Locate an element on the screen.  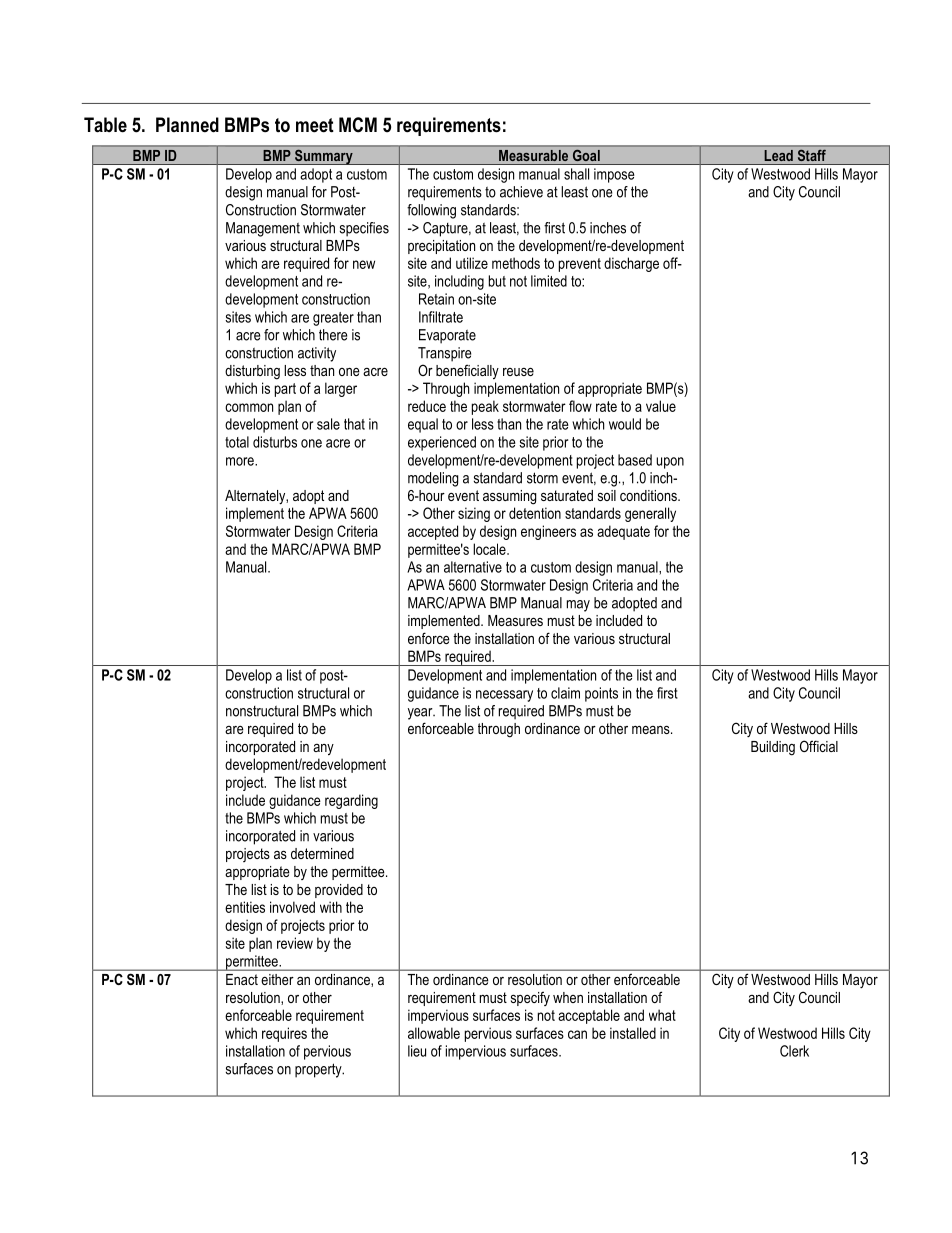
specify is located at coordinates (530, 998).
